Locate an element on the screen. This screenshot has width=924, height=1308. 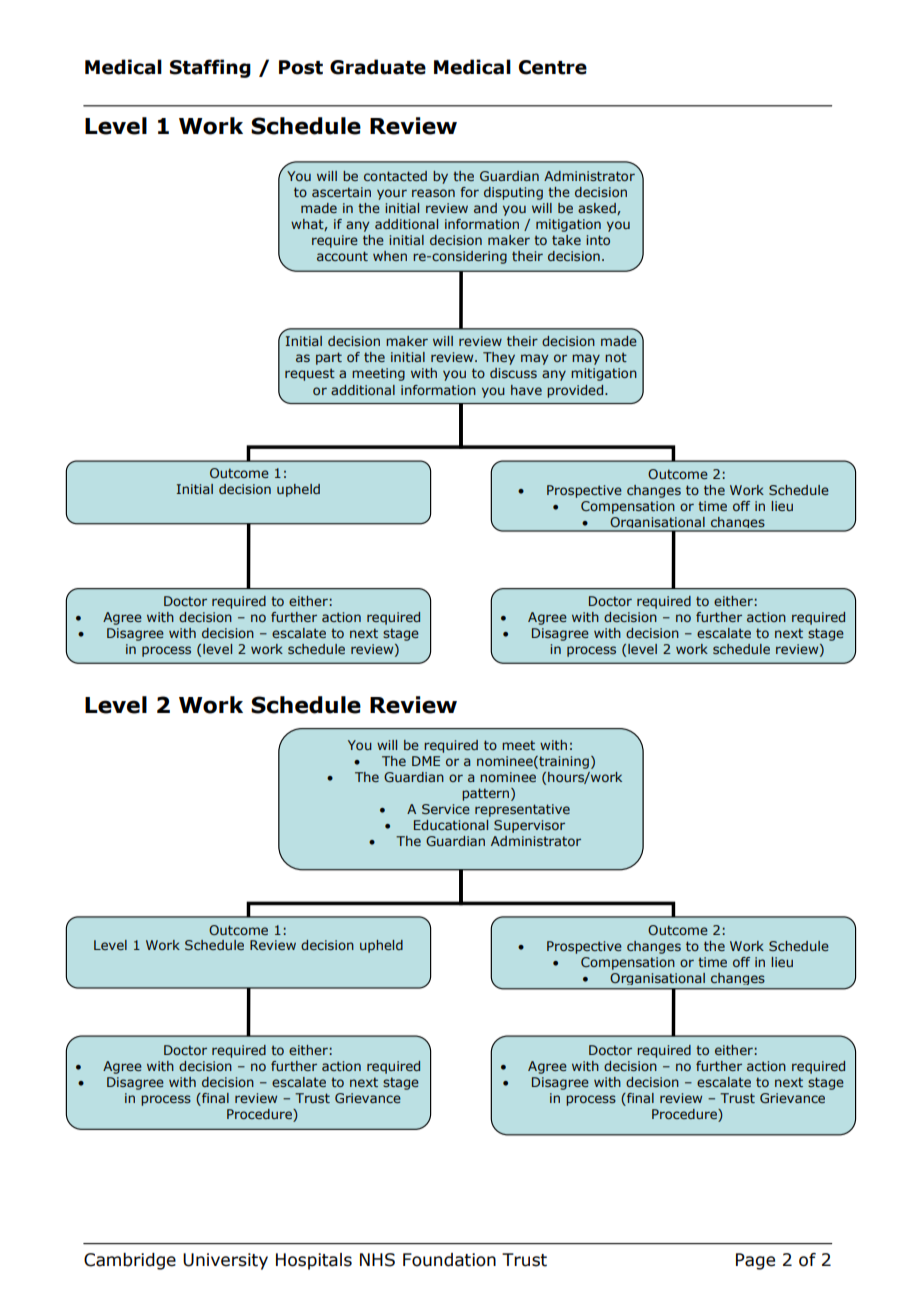
DME is located at coordinates (426, 761).
